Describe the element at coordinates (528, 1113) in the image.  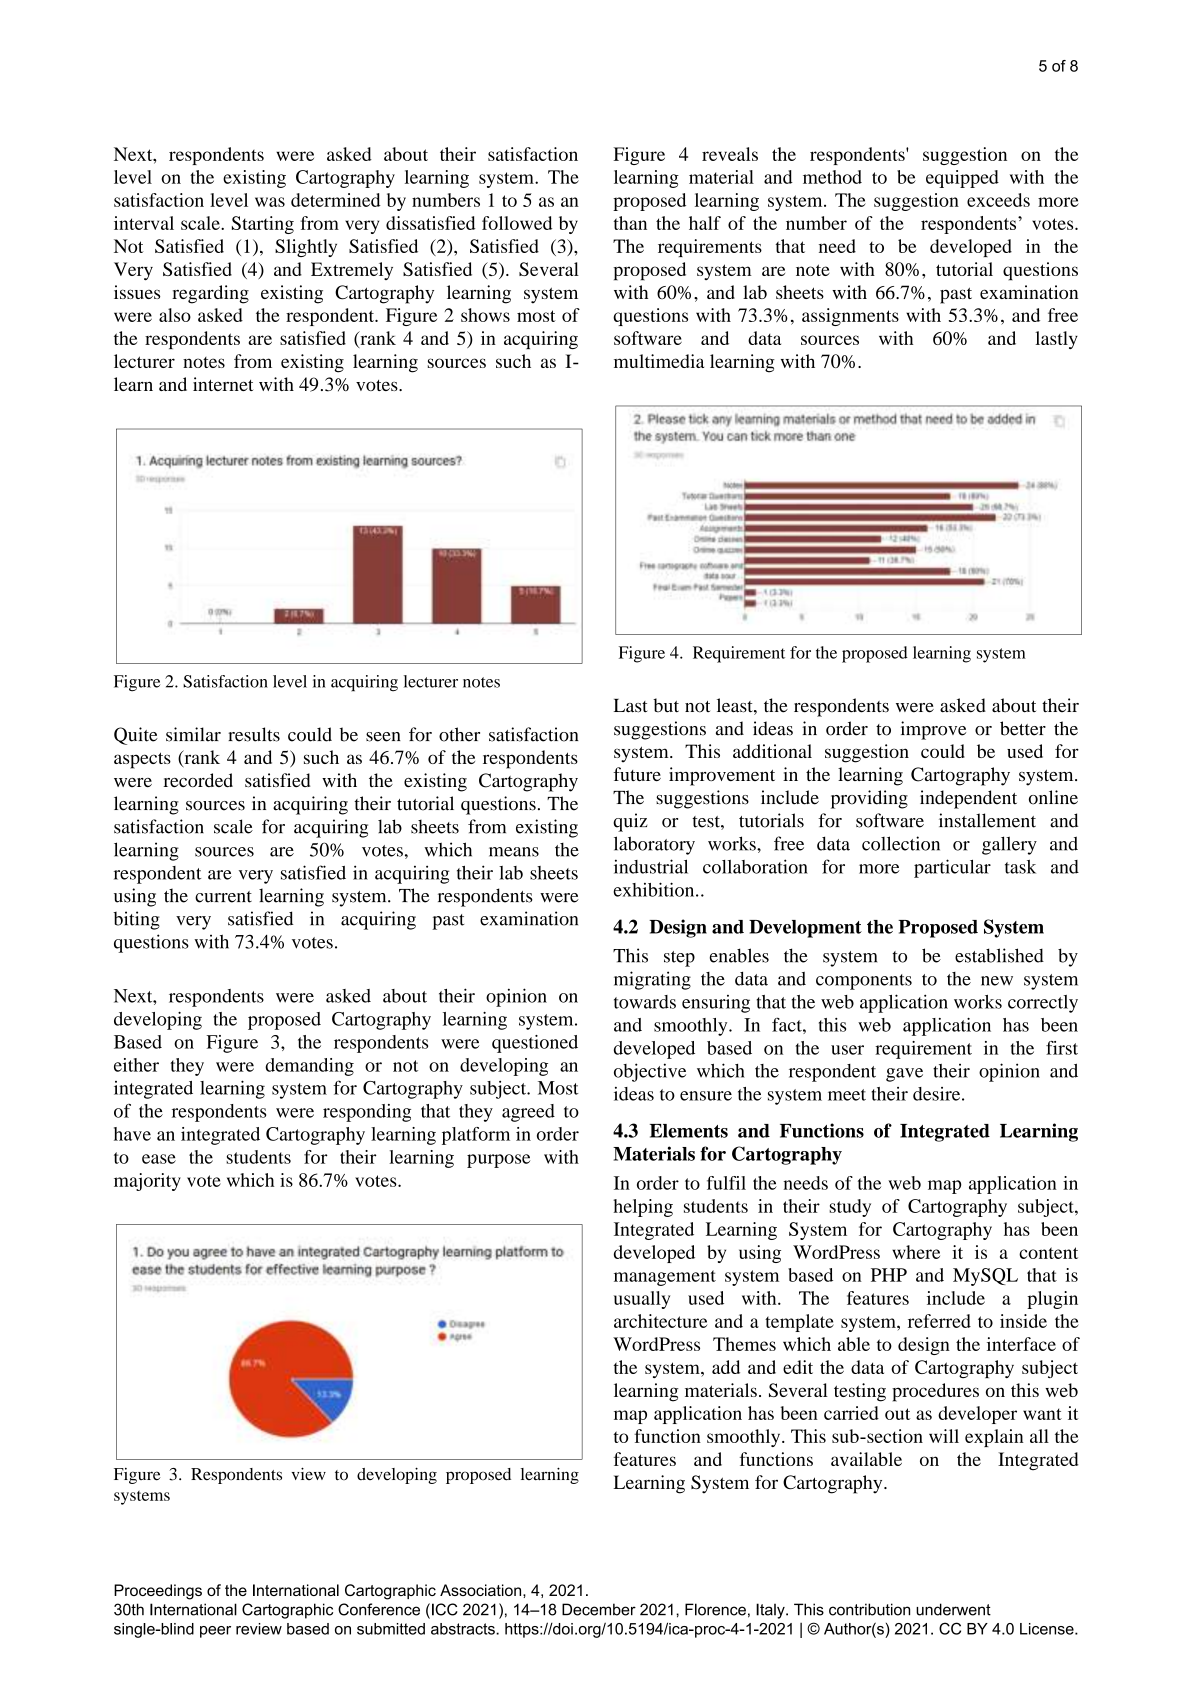
I see `agreed` at that location.
